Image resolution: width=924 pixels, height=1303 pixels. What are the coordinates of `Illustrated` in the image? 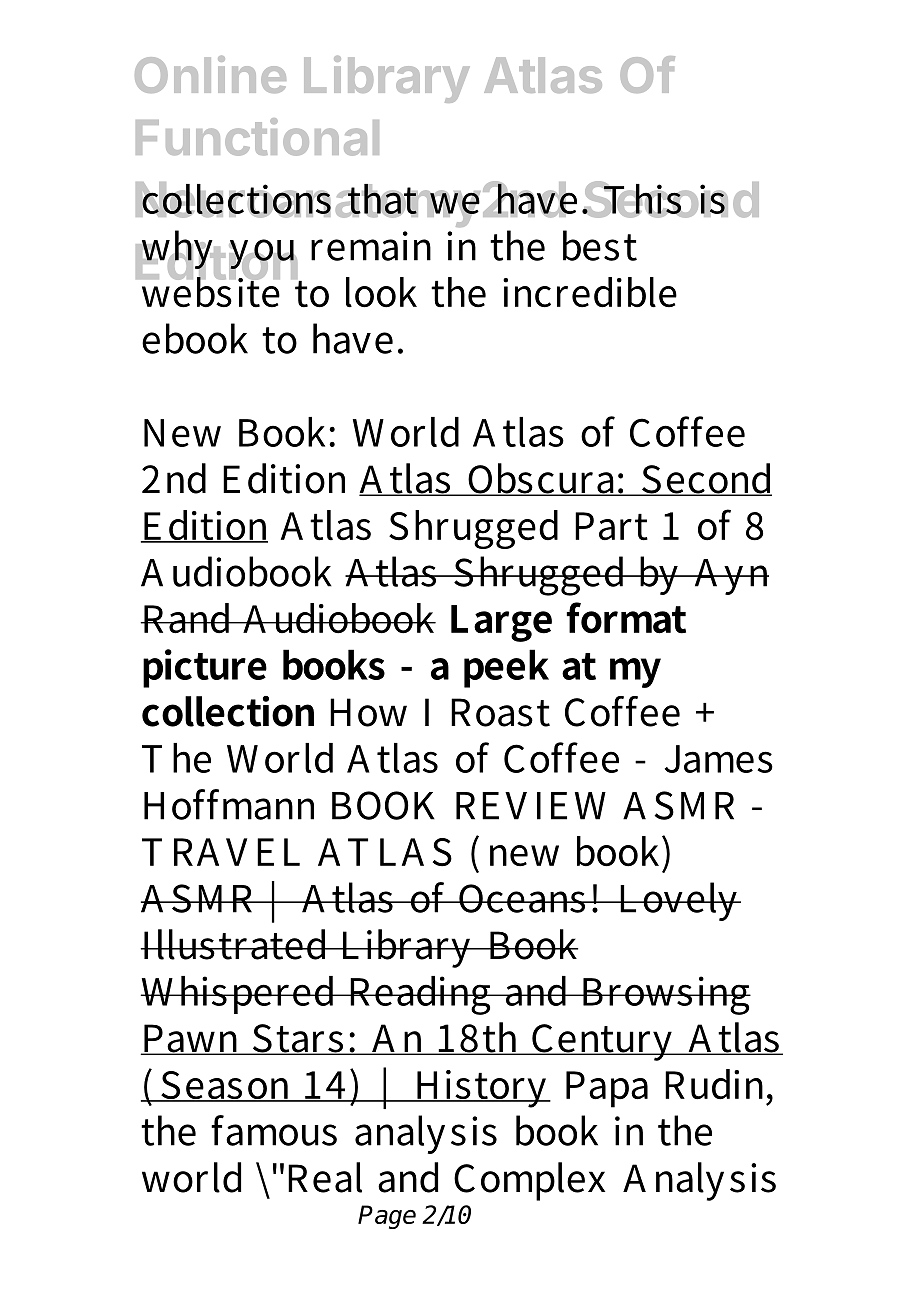 It's located at (235, 944).
